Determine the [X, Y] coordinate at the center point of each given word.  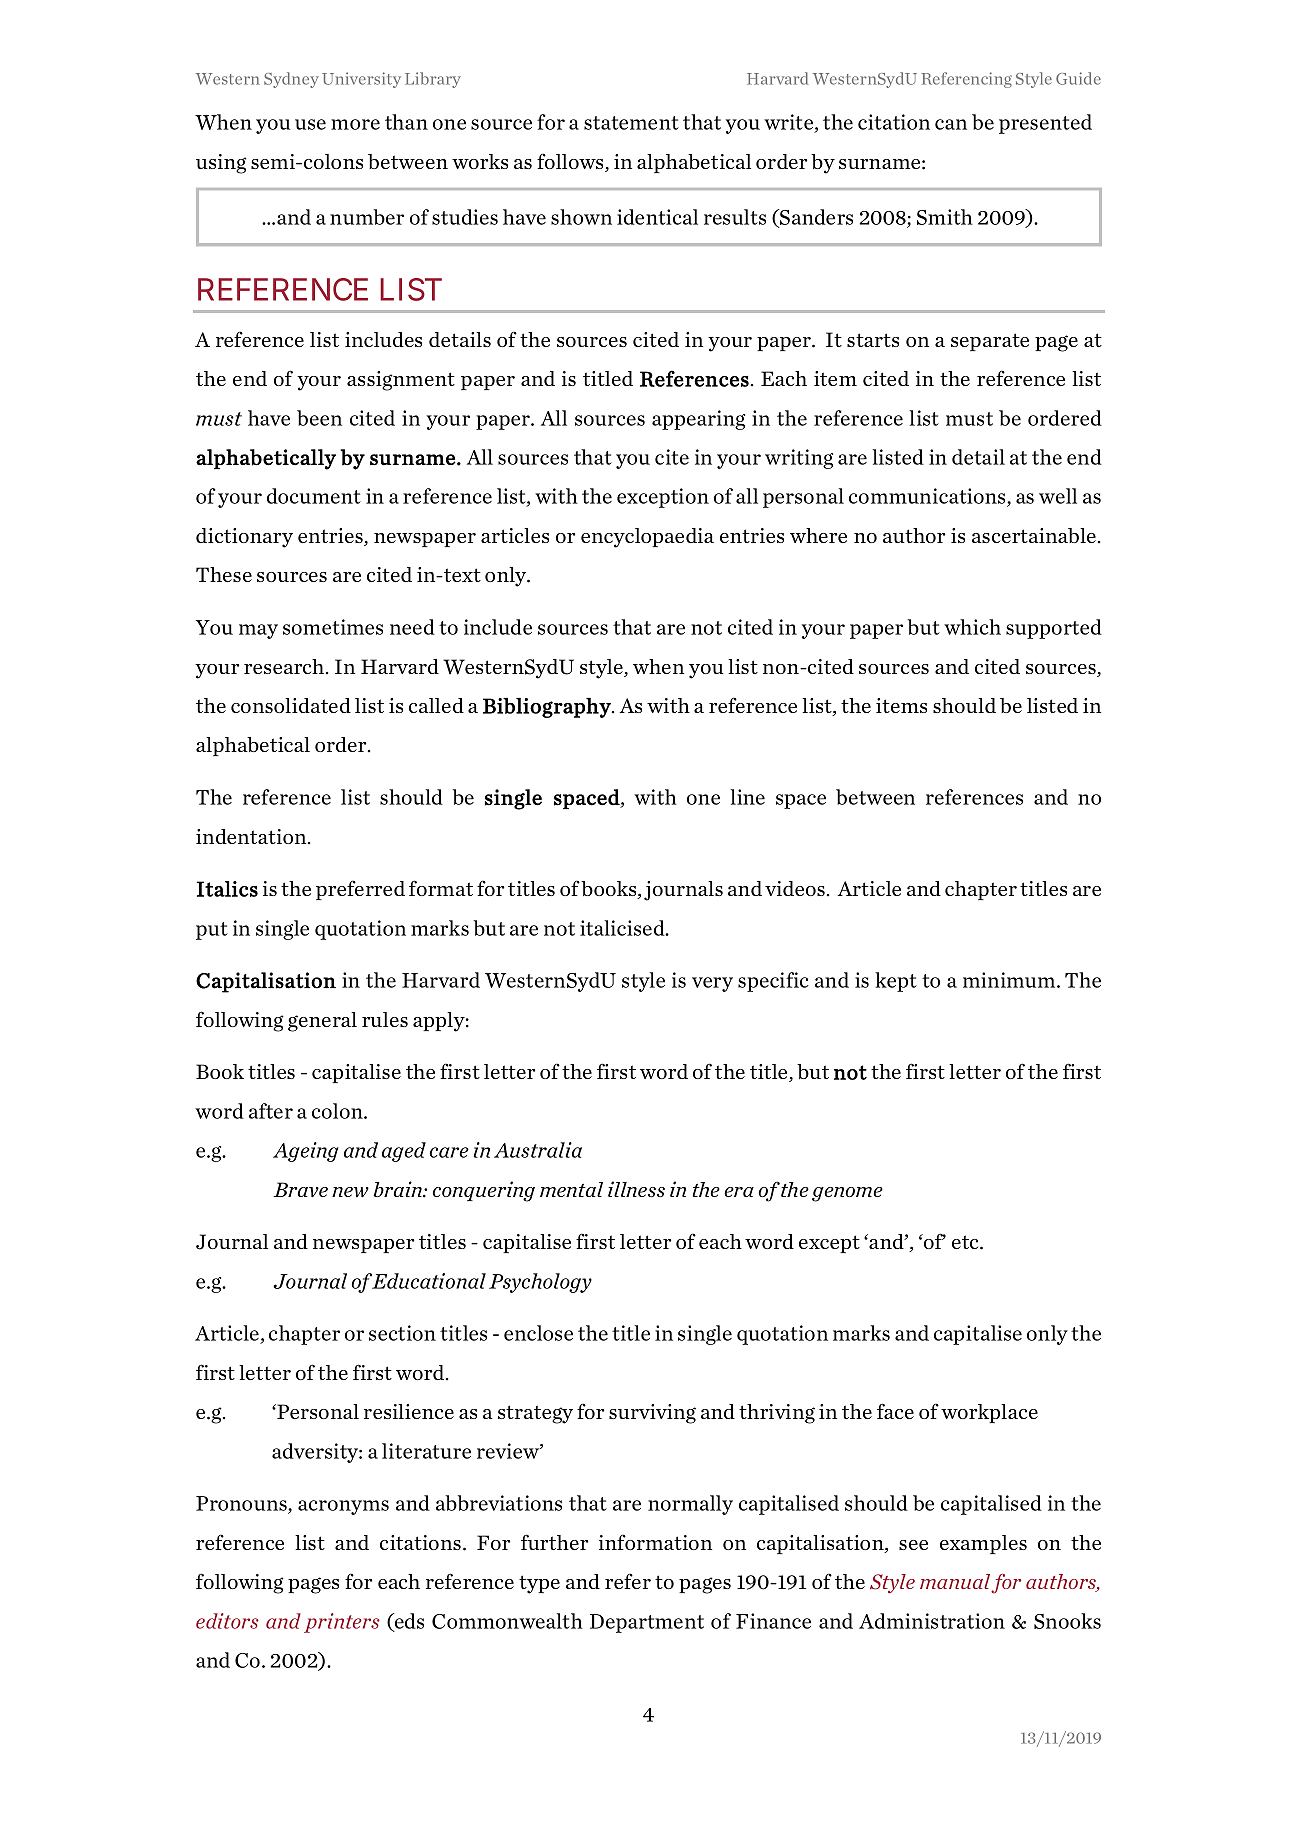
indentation [252, 836]
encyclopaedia [647, 538]
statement [631, 123]
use [310, 124]
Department [647, 1623]
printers [342, 1623]
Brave [300, 1190]
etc [966, 1242]
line [747, 797]
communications [928, 497]
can [951, 124]
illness [636, 1189]
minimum [1010, 980]
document [314, 496]
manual [956, 1583]
